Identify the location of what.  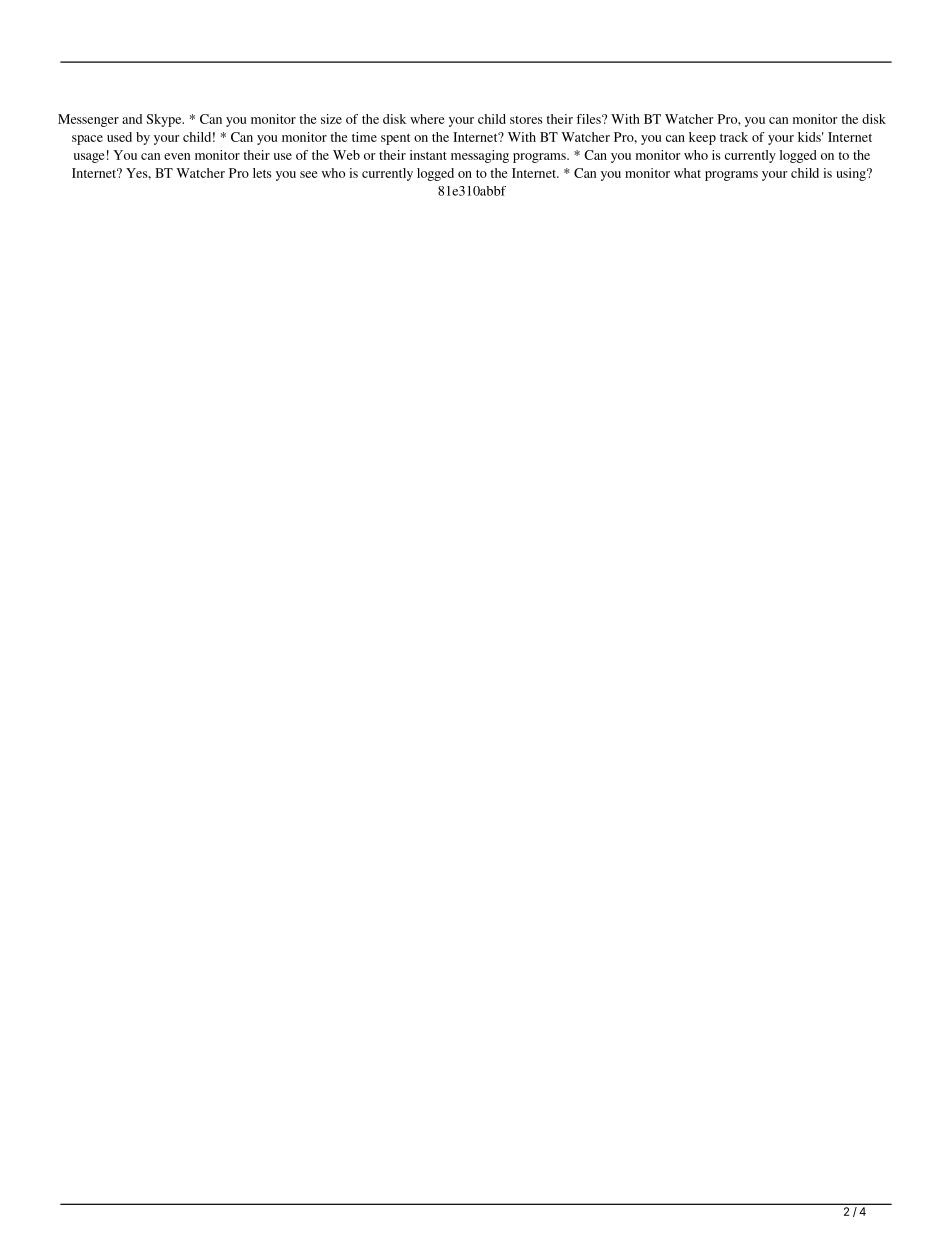
(687, 173).
